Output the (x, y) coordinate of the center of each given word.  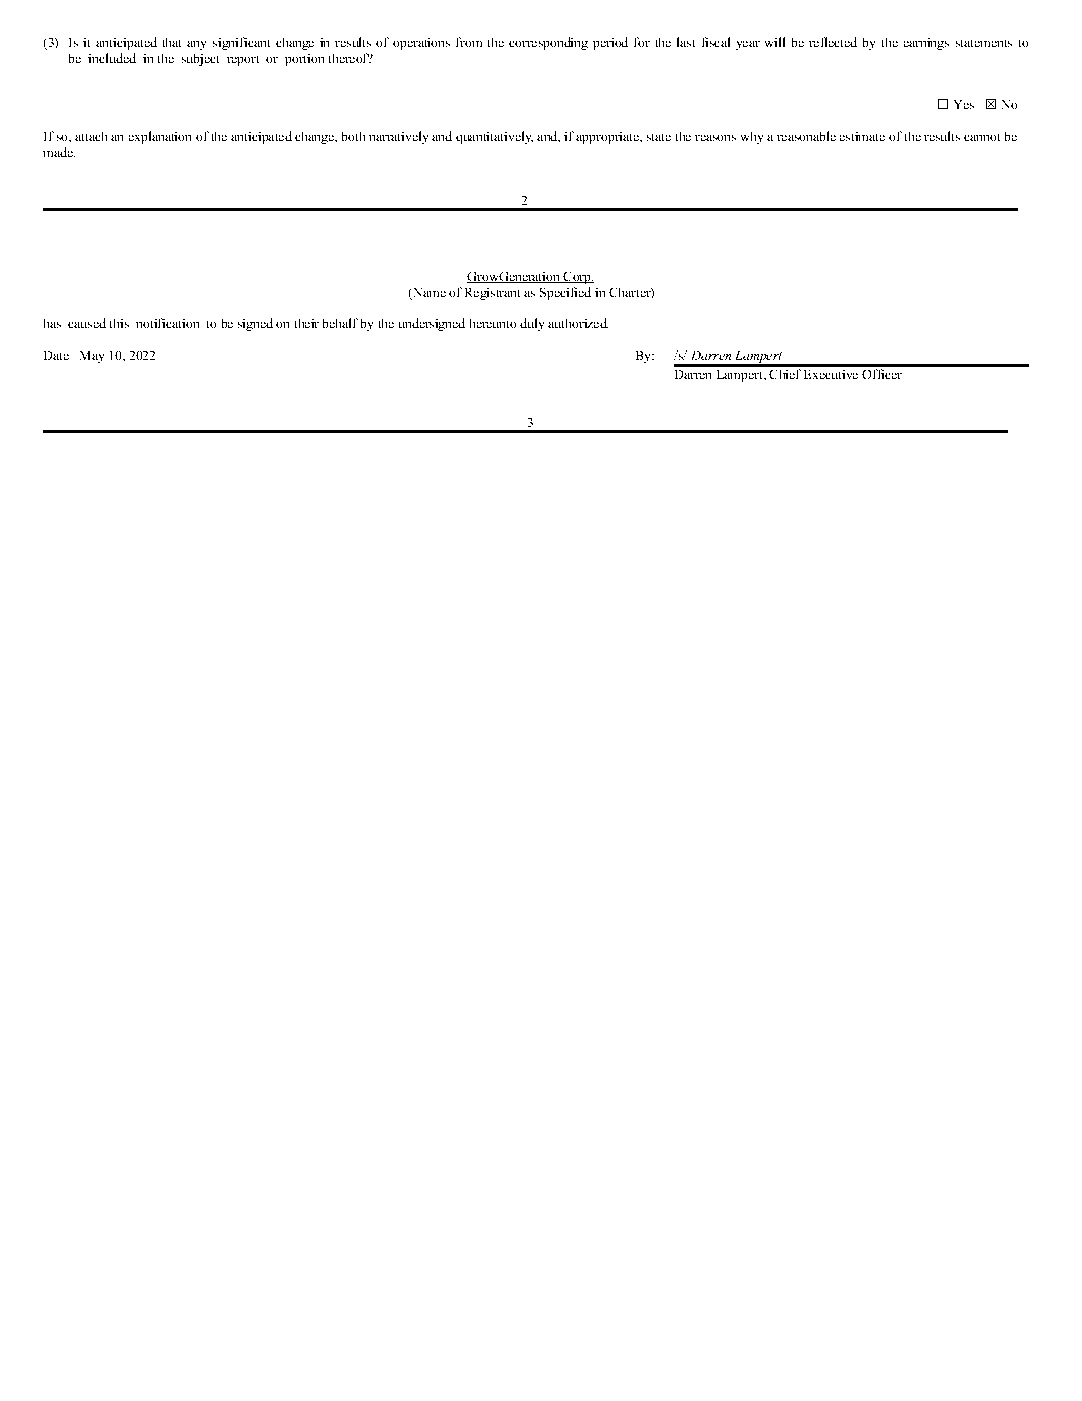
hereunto (493, 323)
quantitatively (494, 137)
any (196, 45)
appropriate (608, 138)
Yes (964, 104)
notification (167, 323)
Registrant (492, 294)
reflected (833, 42)
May (92, 357)
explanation (160, 137)
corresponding (548, 43)
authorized (578, 323)
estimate (862, 136)
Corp (577, 278)
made (59, 152)
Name (428, 293)
